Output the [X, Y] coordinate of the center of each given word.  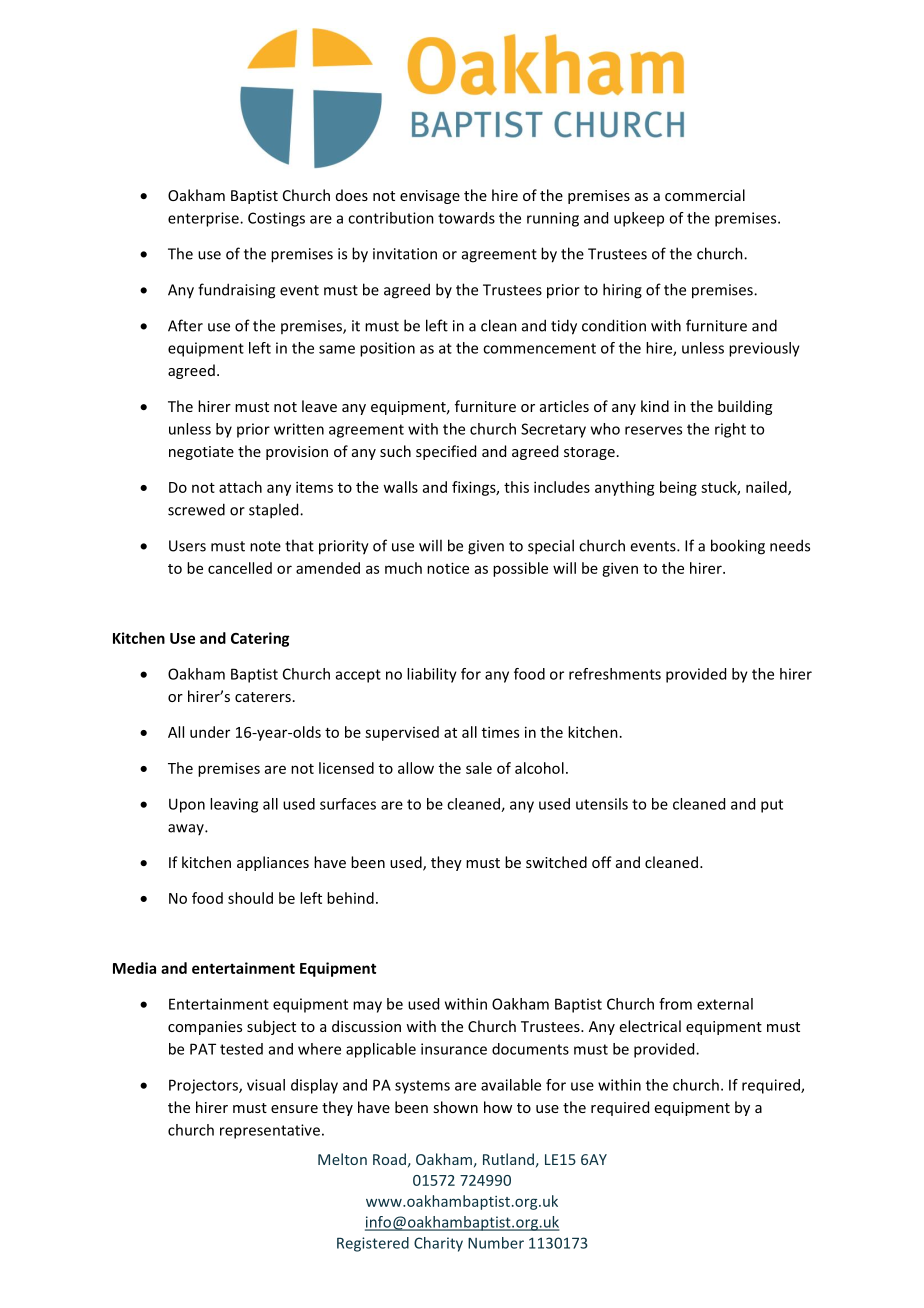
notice [448, 568]
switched [556, 862]
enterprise [204, 219]
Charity [438, 1244]
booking [738, 547]
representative [270, 1131]
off [602, 862]
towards [466, 218]
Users [187, 546]
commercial [705, 195]
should [250, 898]
